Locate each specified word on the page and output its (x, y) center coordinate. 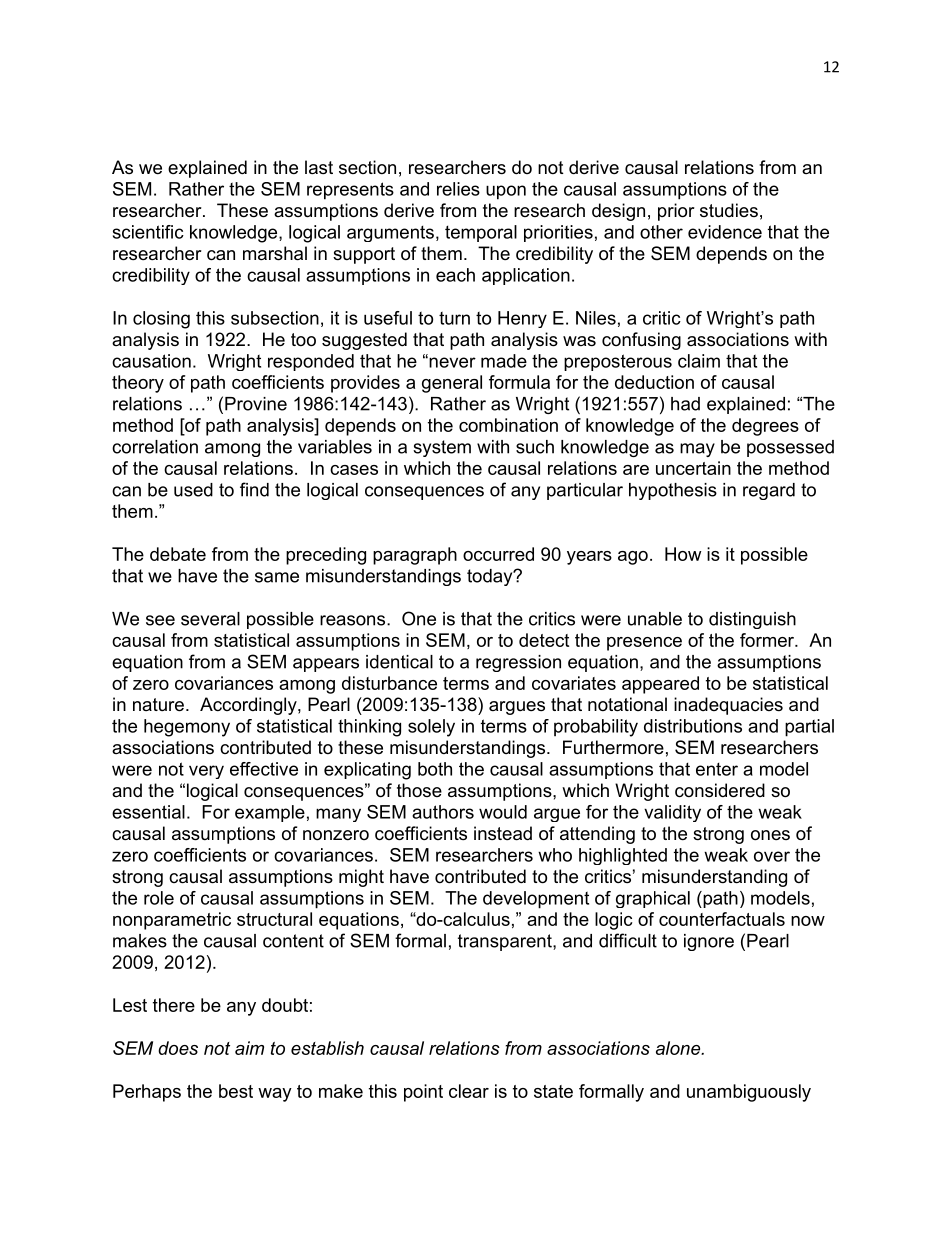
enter (717, 769)
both (435, 769)
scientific (148, 232)
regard (769, 491)
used (193, 490)
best (236, 1091)
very (206, 772)
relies (458, 189)
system (442, 448)
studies (729, 210)
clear (469, 1091)
